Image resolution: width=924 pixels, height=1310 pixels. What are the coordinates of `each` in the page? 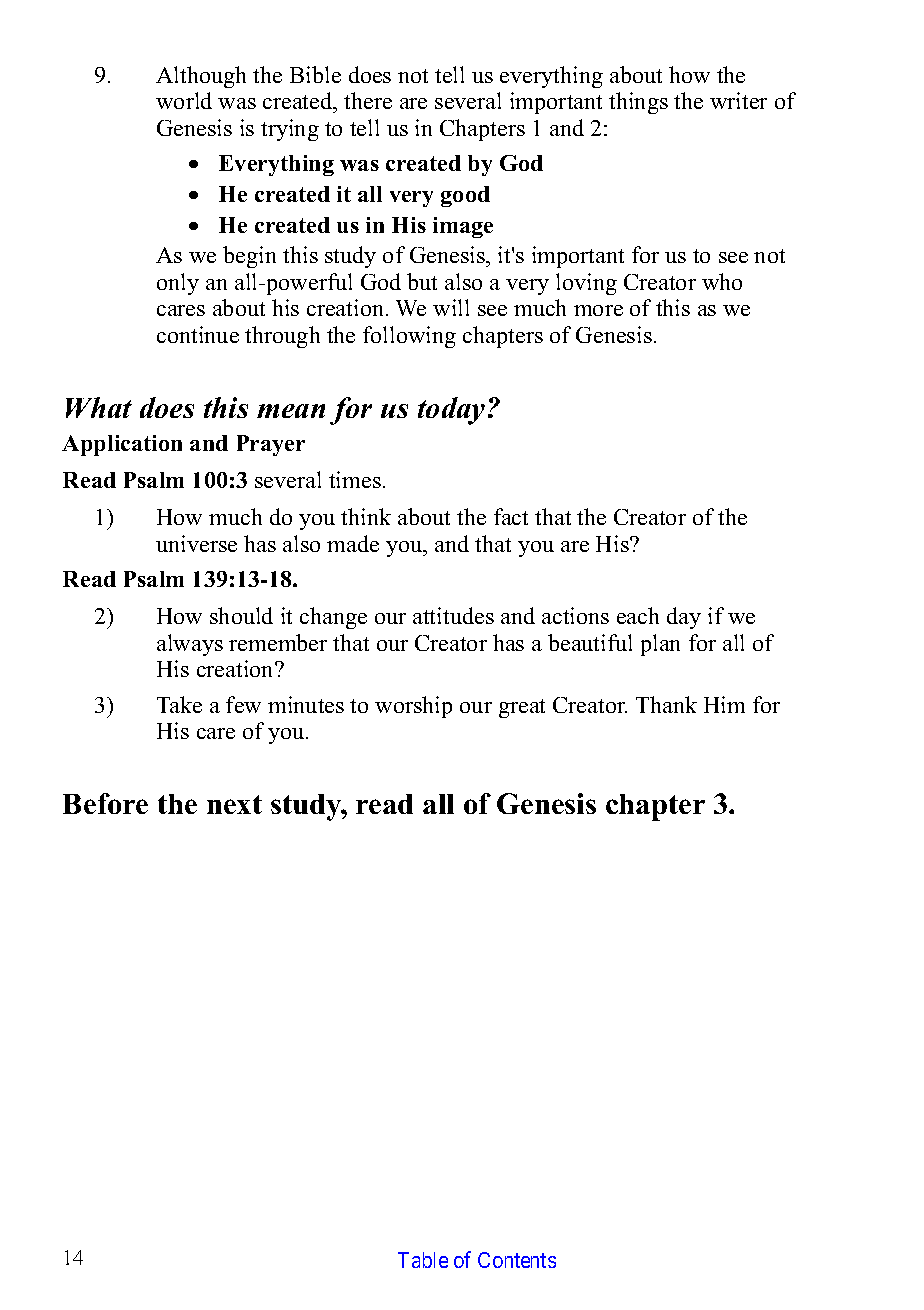 It's located at (638, 615).
